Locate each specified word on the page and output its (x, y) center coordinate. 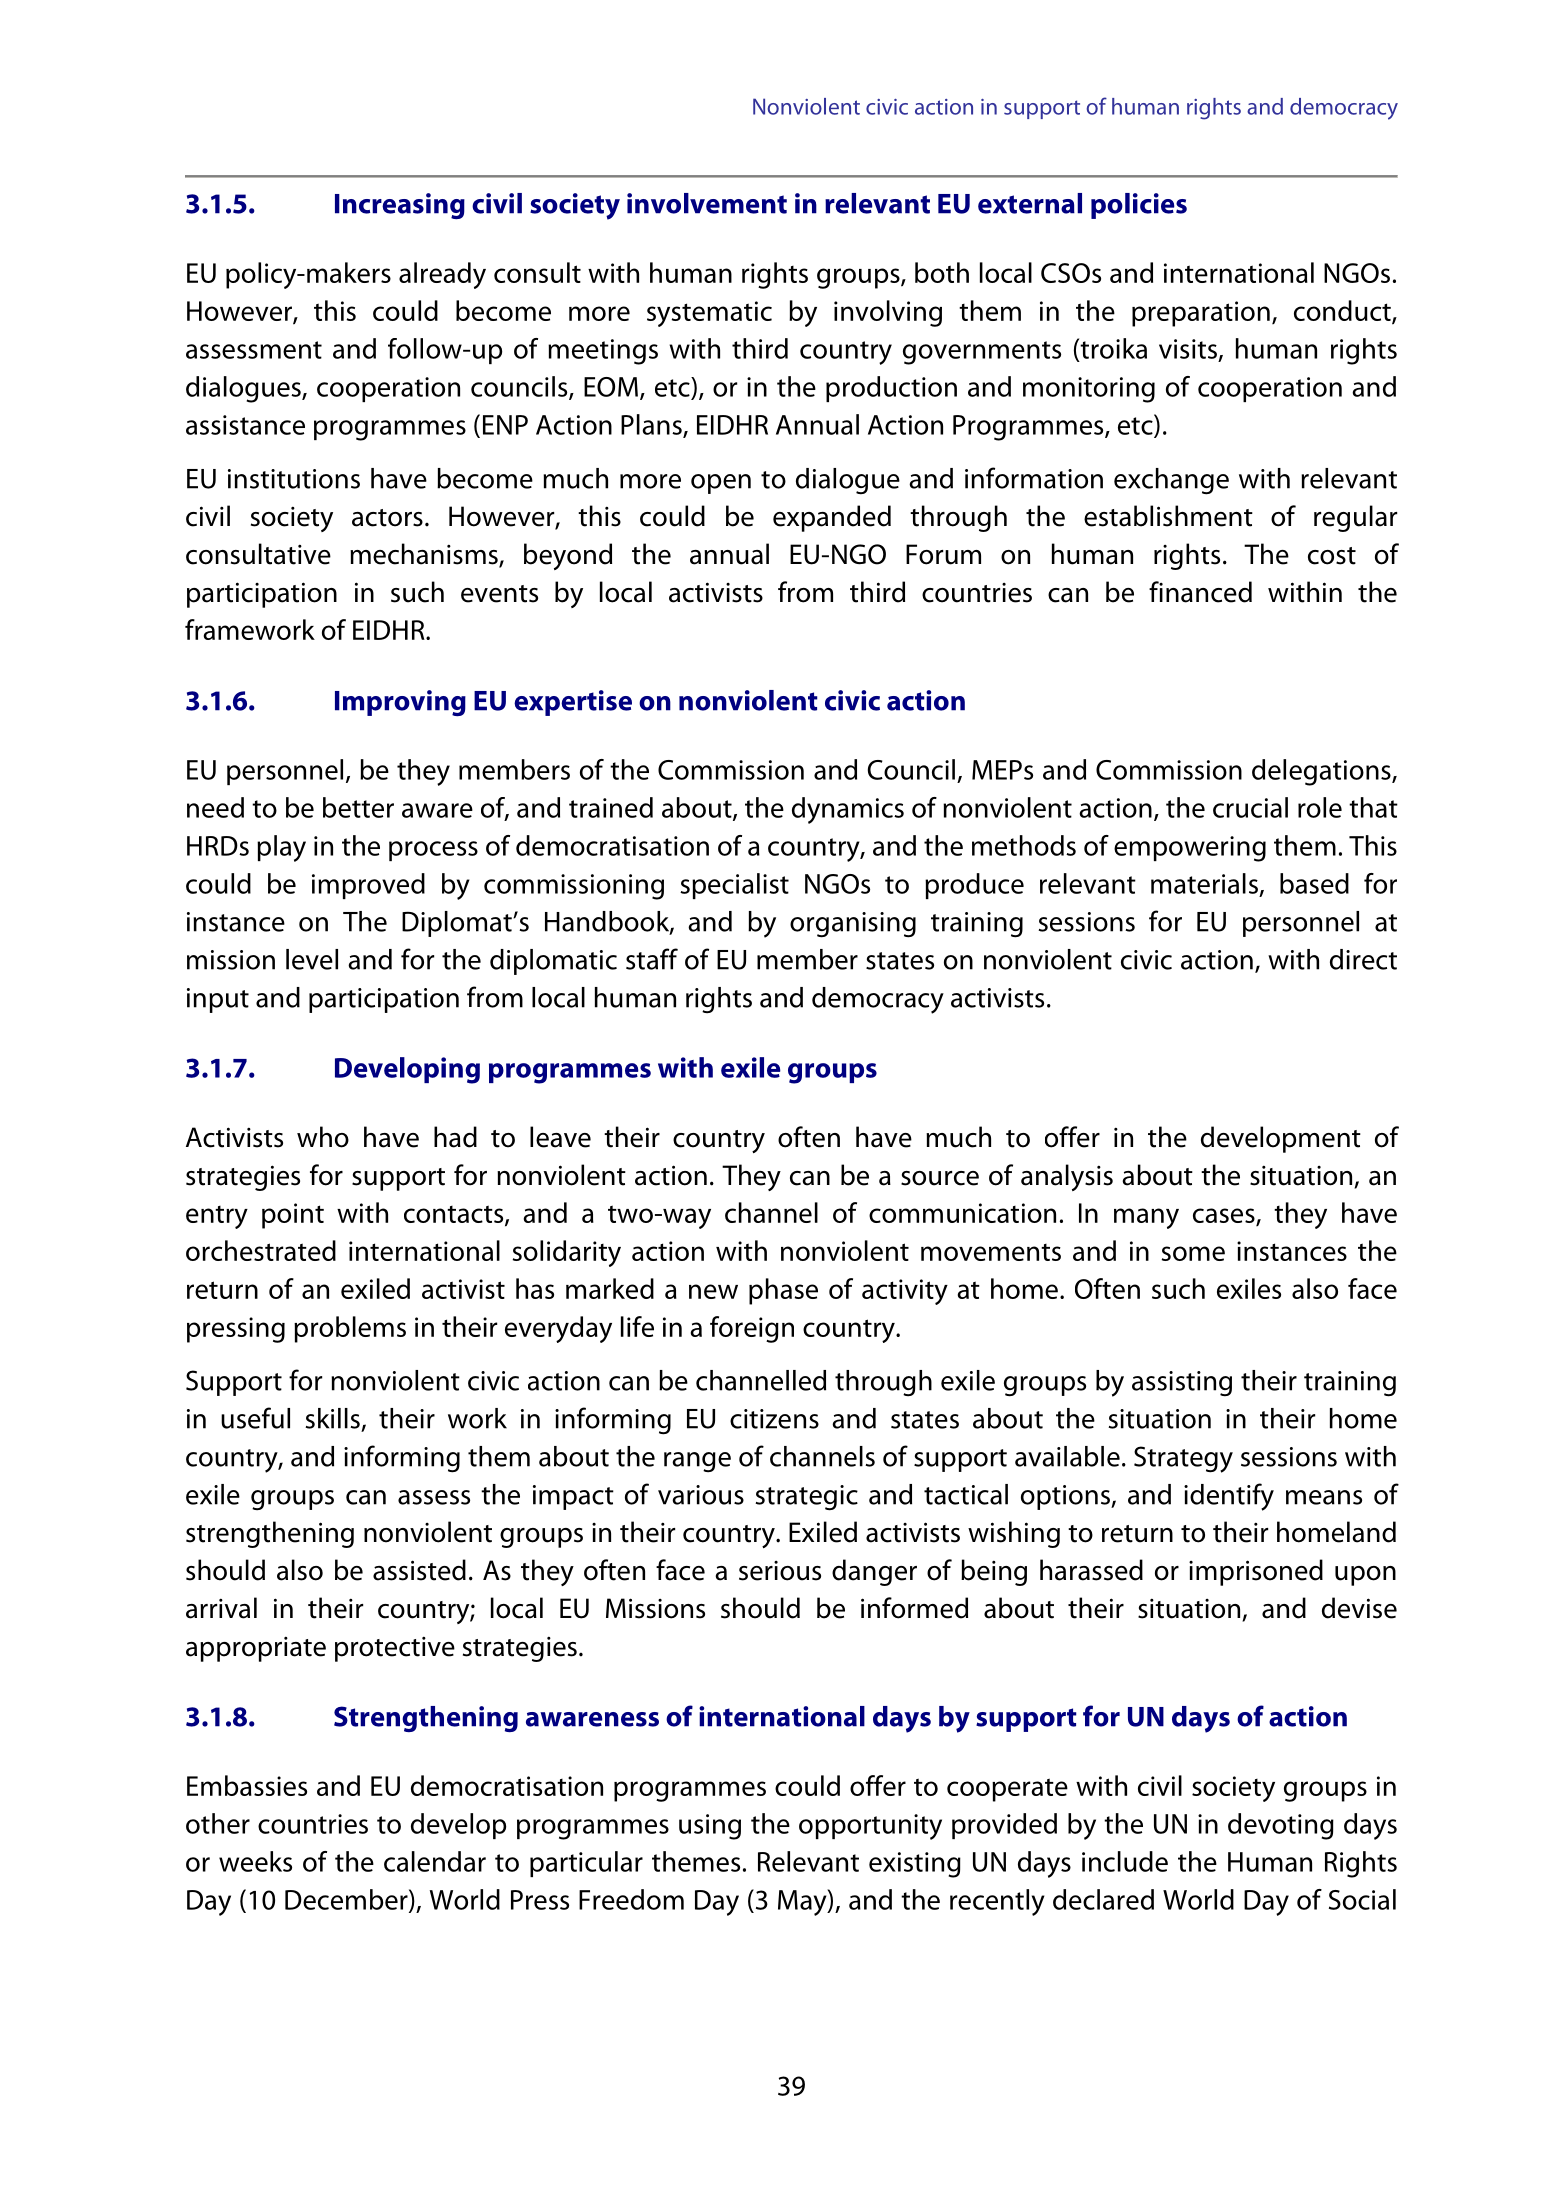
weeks (255, 1861)
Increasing (400, 206)
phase (783, 1291)
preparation (1201, 314)
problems (350, 1329)
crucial (1250, 807)
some (1193, 1253)
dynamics (848, 810)
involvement (707, 203)
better (358, 807)
